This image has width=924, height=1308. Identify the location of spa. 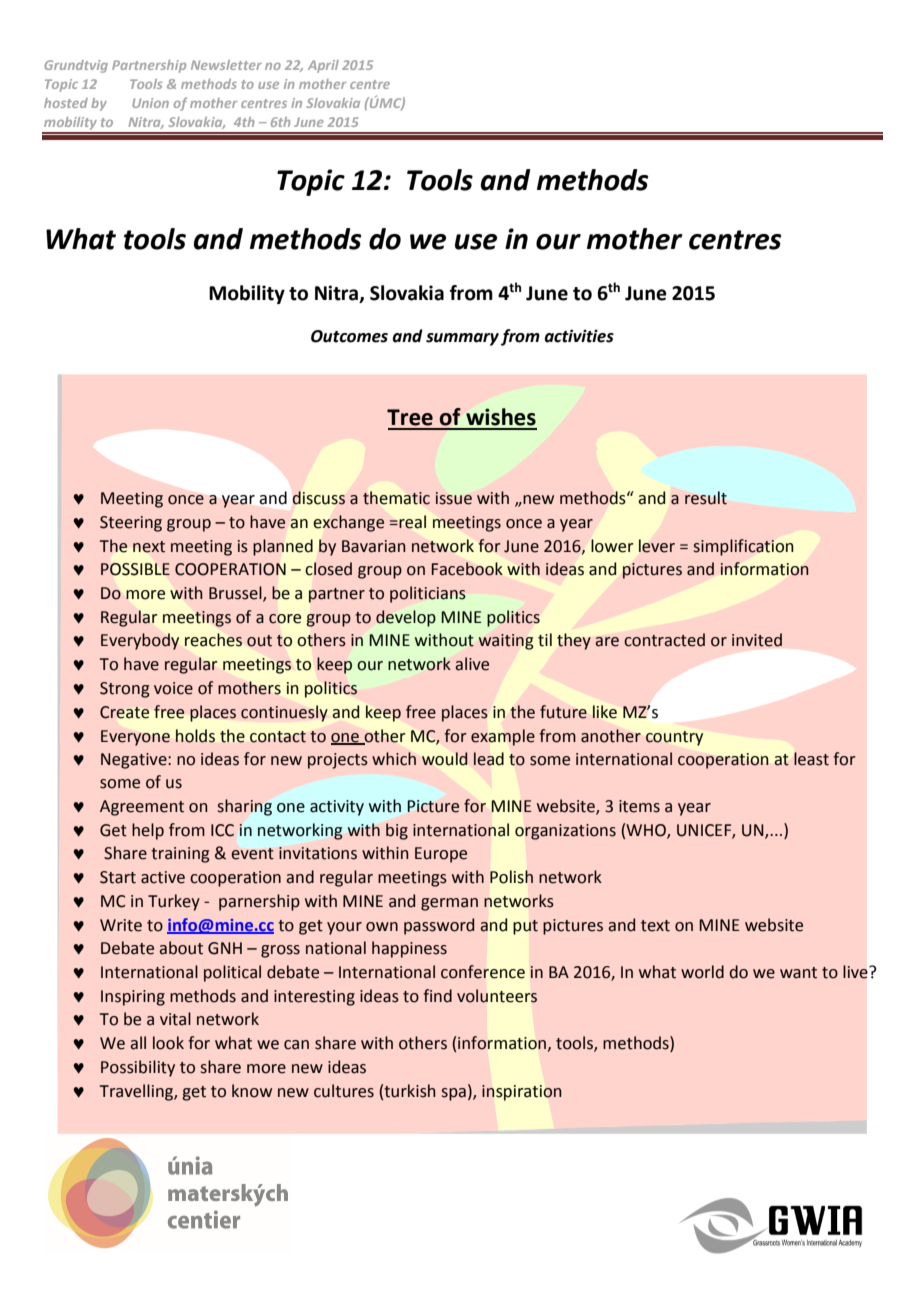
(453, 1094).
